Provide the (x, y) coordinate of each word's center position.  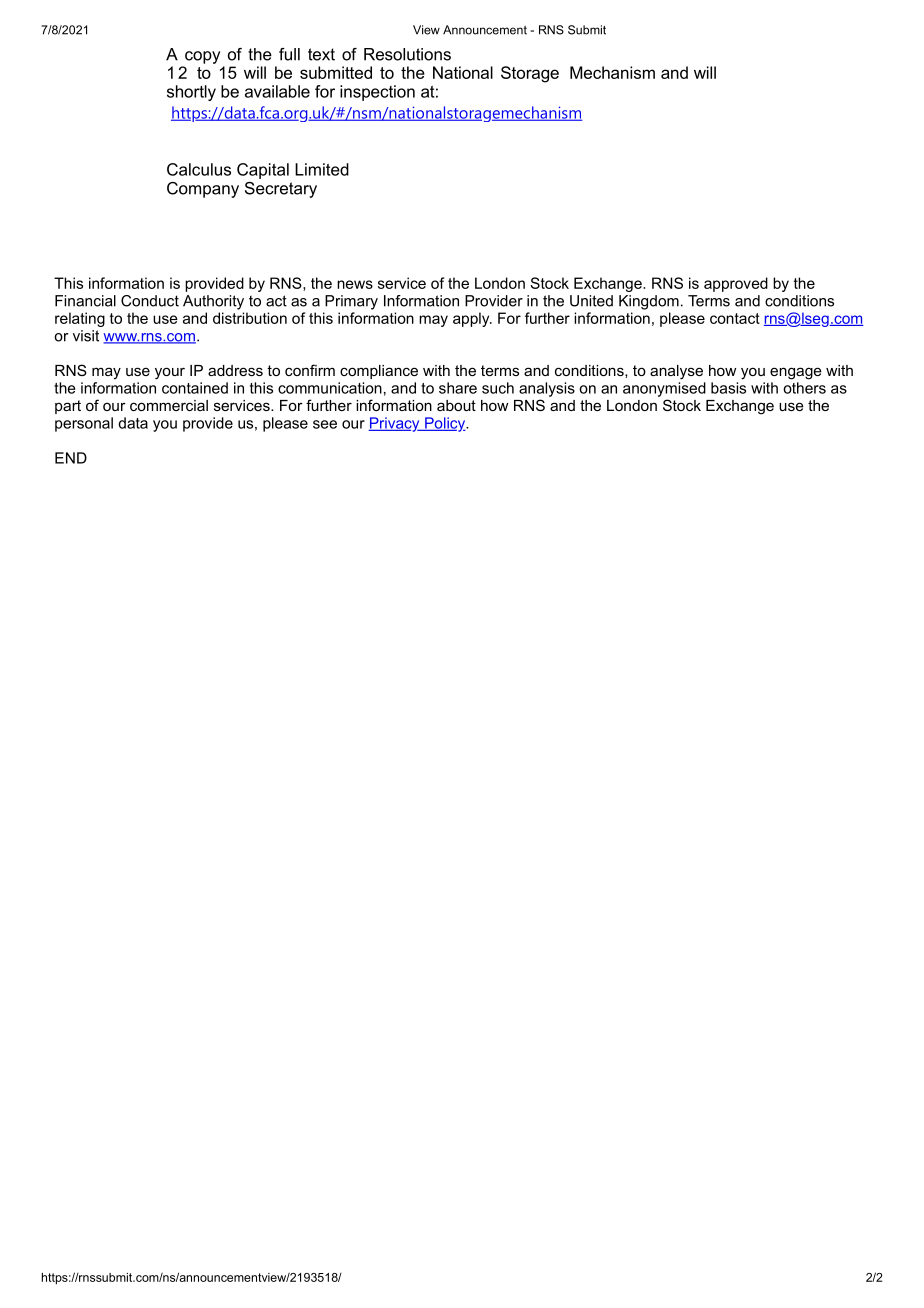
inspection (377, 93)
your (170, 373)
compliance (379, 372)
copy (202, 57)
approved (736, 284)
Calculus (199, 169)
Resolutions (407, 54)
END (71, 458)
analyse (676, 372)
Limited (322, 169)
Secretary (281, 190)
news (355, 284)
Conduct (150, 301)
